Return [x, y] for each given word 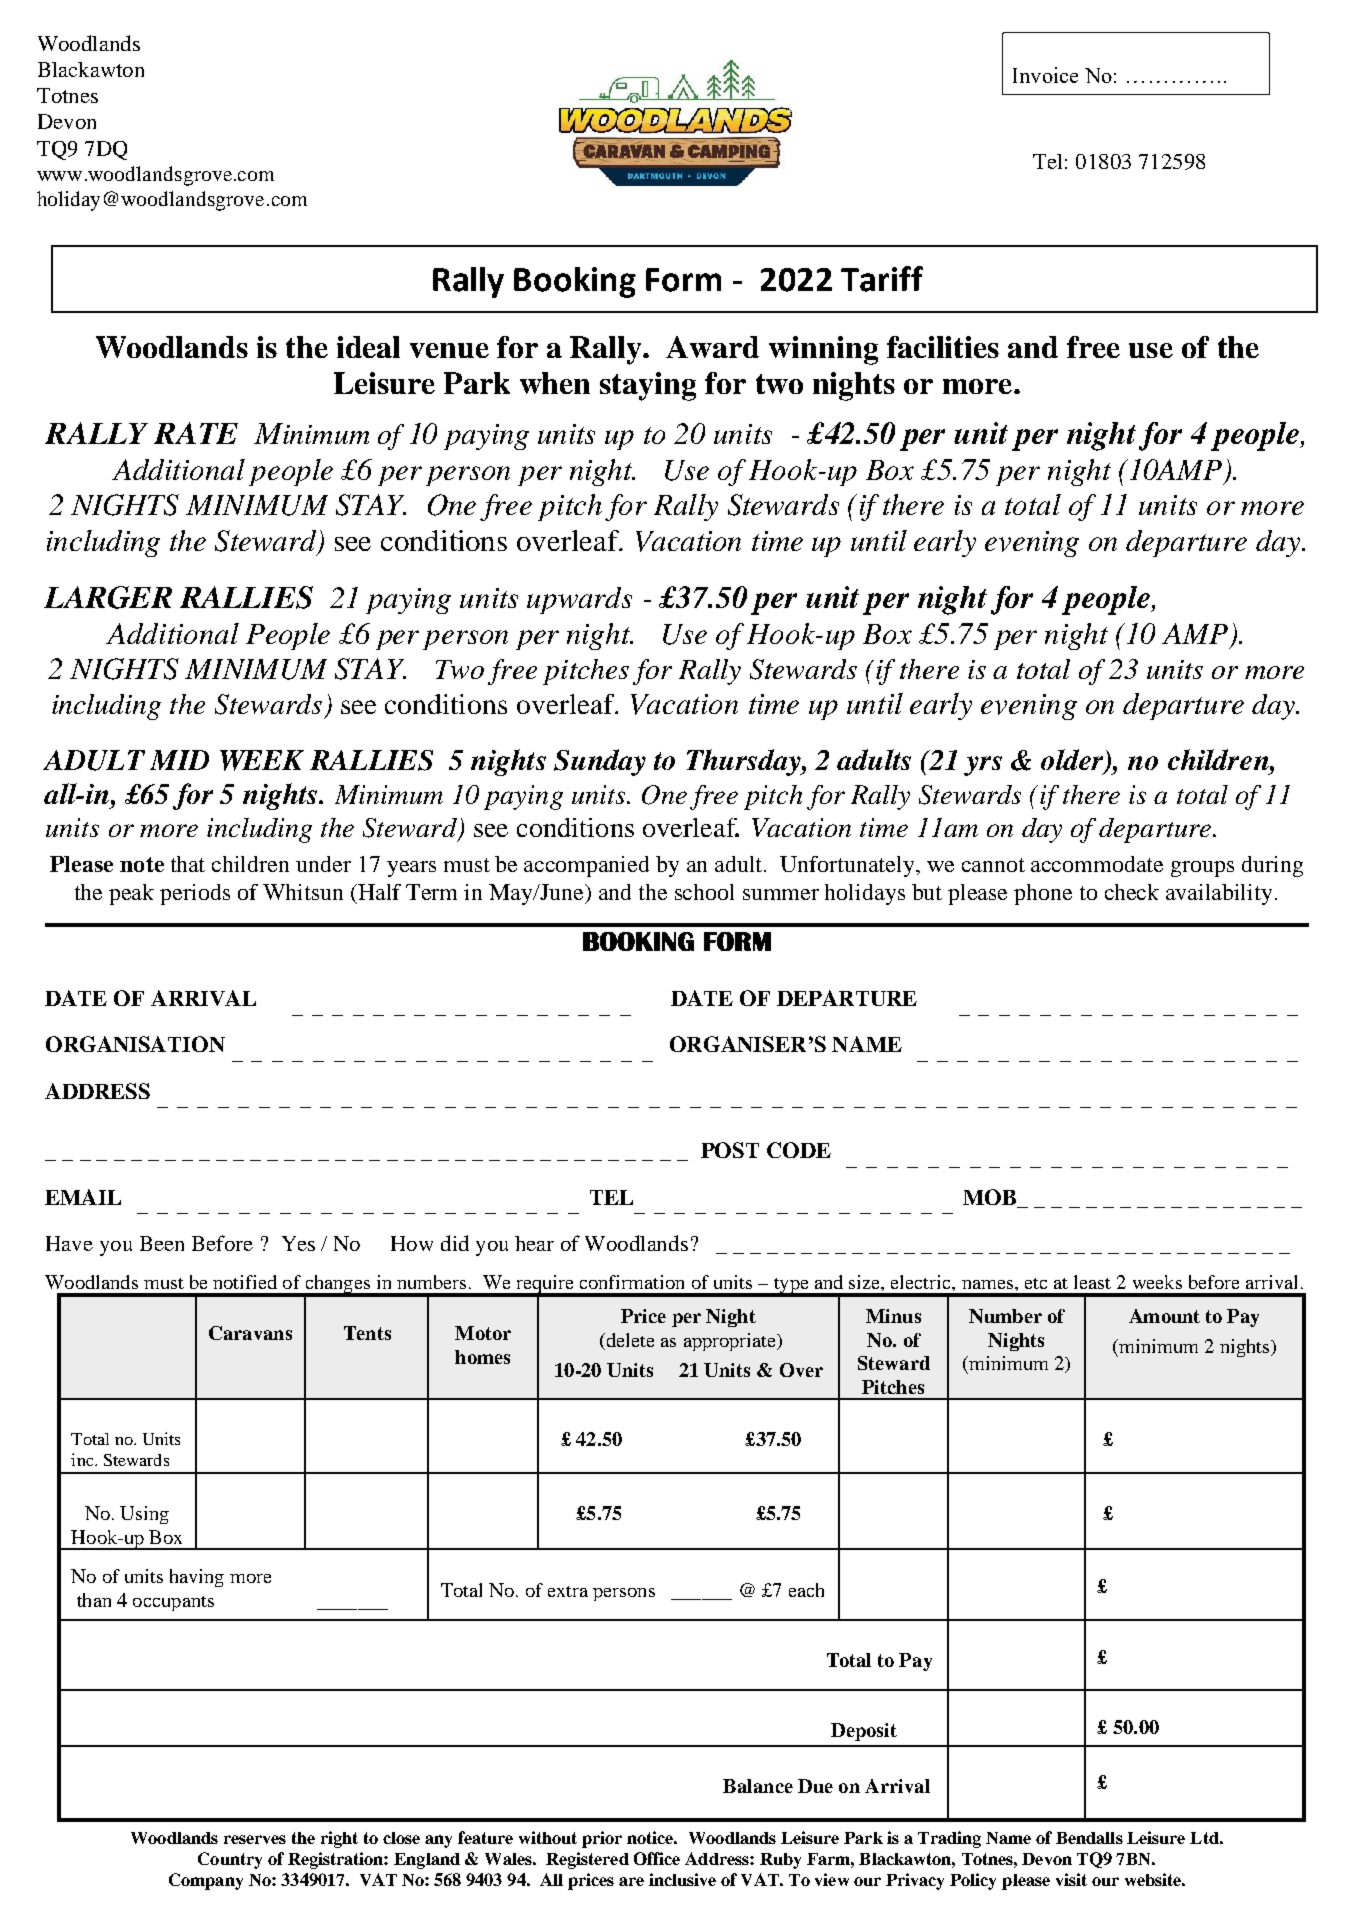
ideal [368, 347]
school [704, 892]
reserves [255, 1839]
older [1073, 761]
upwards [579, 600]
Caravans [250, 1333]
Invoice [1045, 75]
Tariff [882, 279]
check [1132, 892]
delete [629, 1340]
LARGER [108, 597]
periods [195, 894]
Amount [1164, 1316]
